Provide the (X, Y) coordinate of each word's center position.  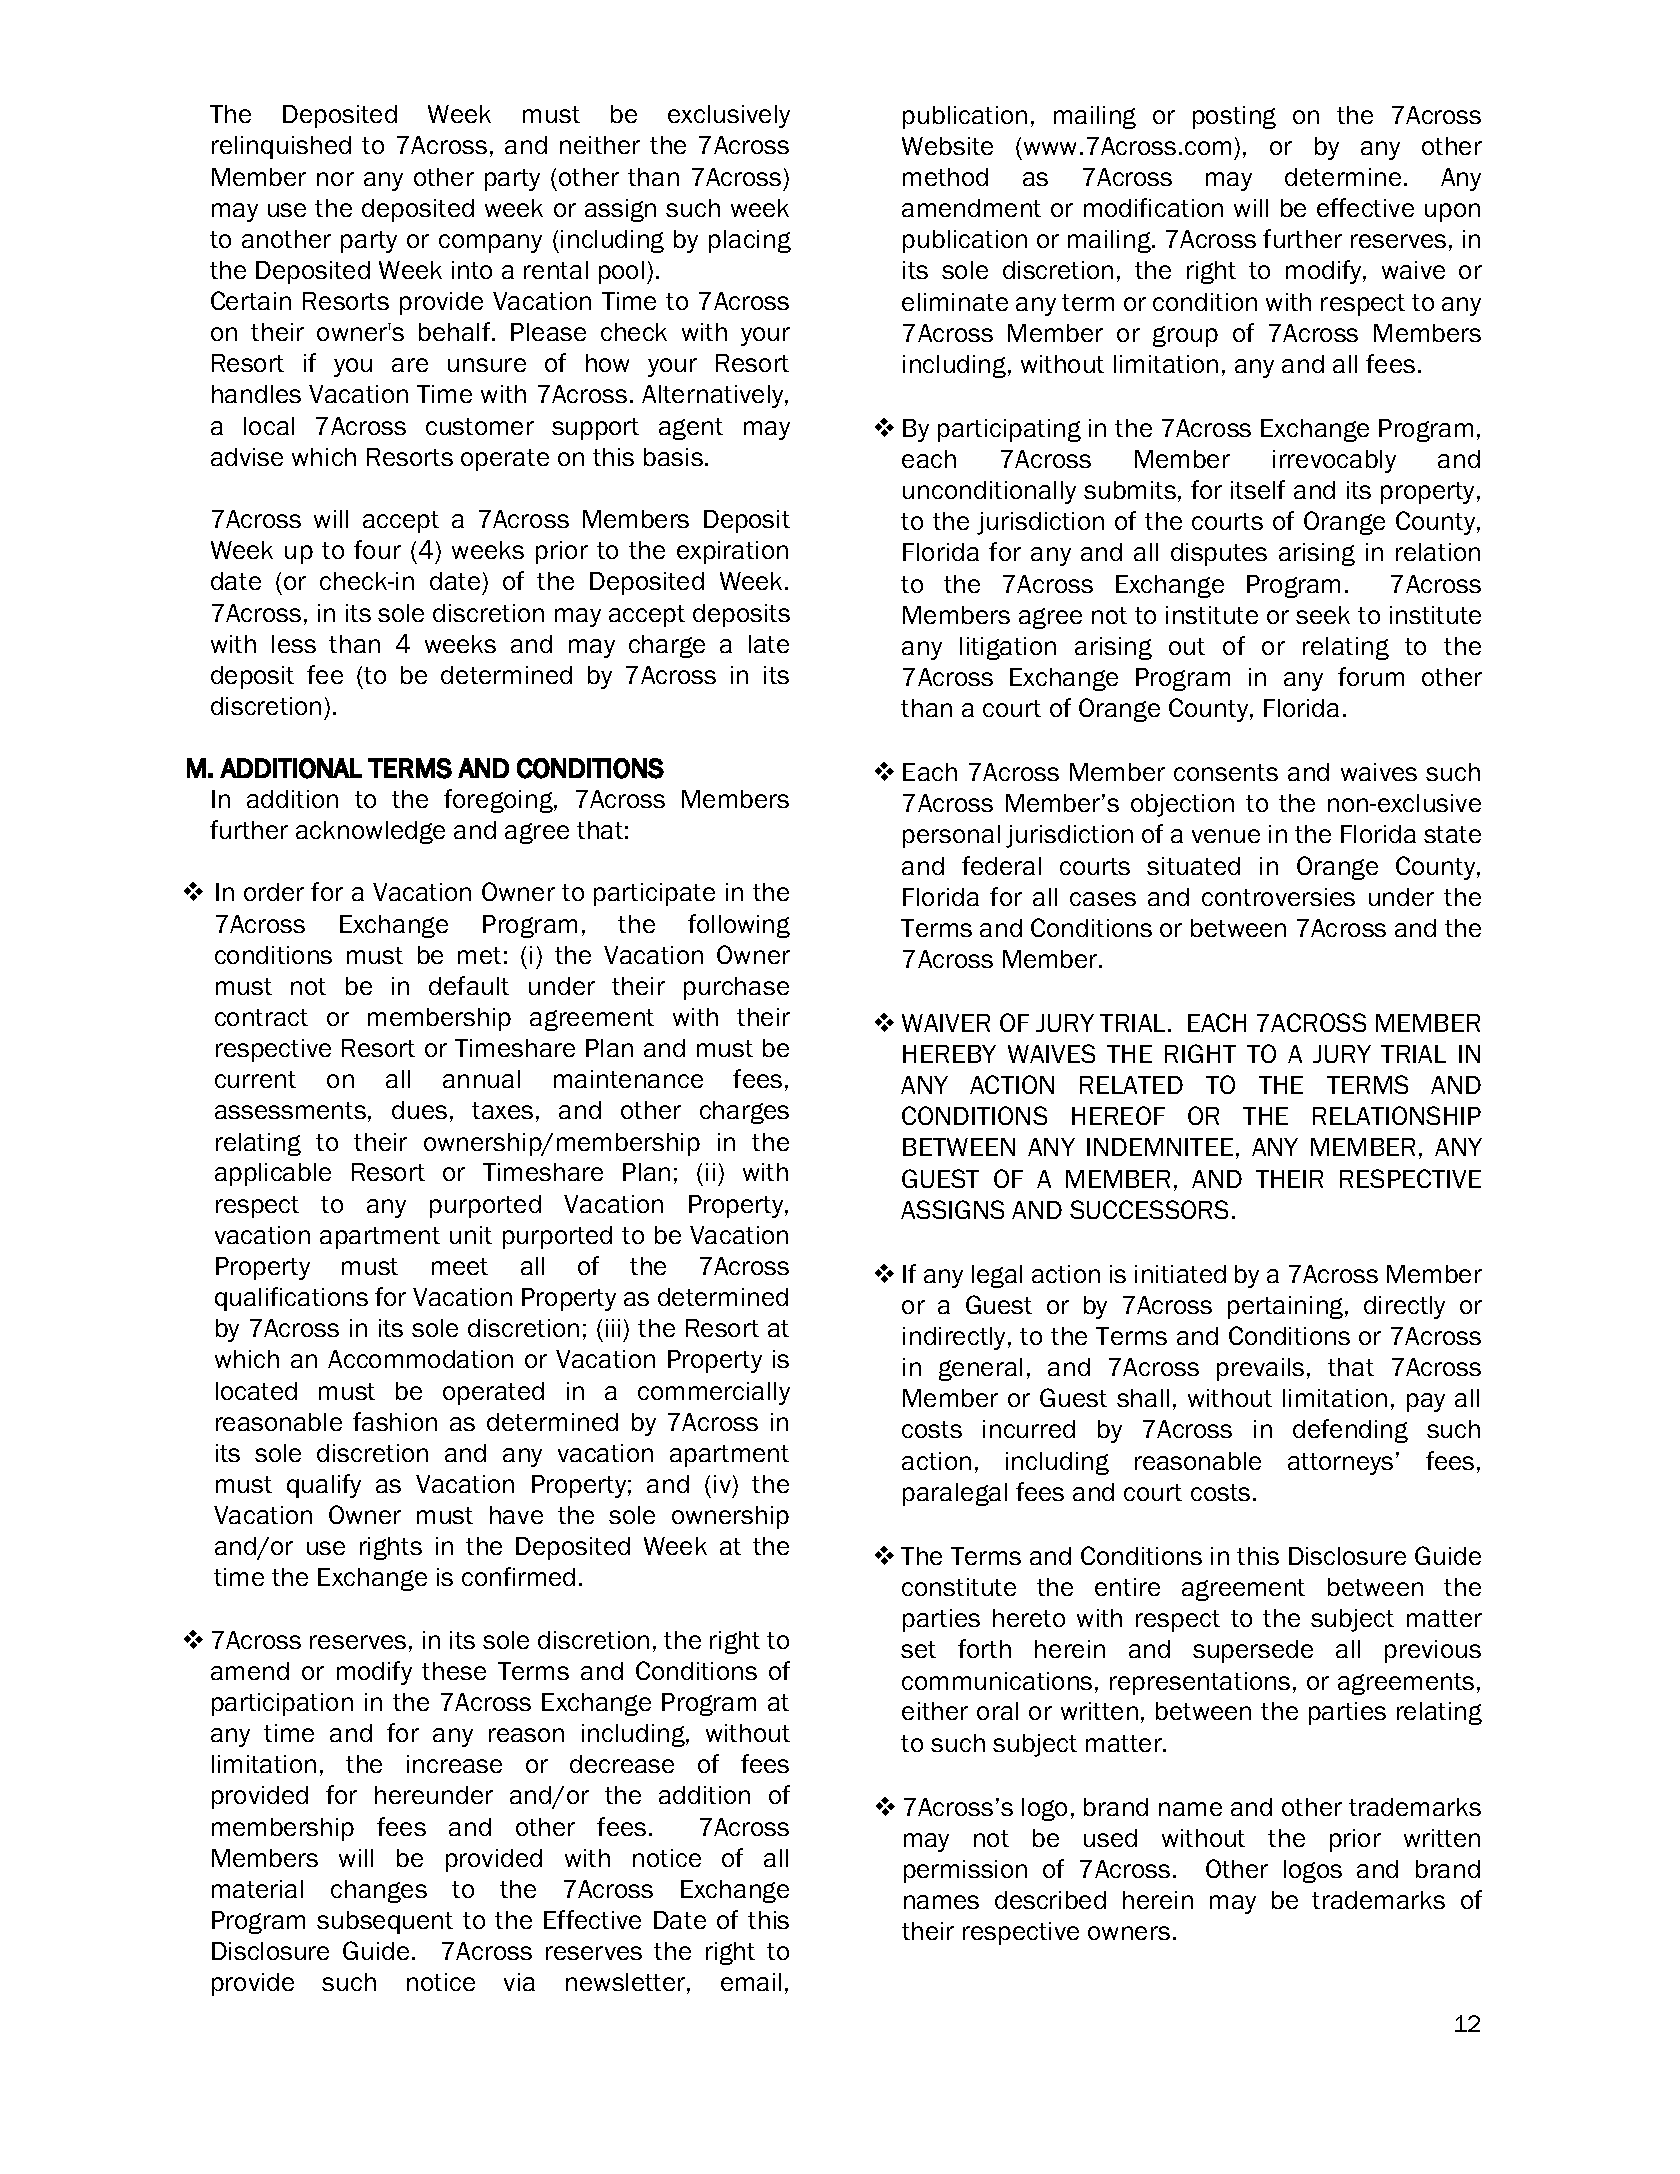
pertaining (1287, 1307)
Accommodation (420, 1359)
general (980, 1369)
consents (1226, 772)
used (1110, 1838)
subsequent (385, 1922)
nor (335, 179)
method (945, 177)
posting (1234, 117)
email (751, 1982)
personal (951, 836)
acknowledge (370, 832)
